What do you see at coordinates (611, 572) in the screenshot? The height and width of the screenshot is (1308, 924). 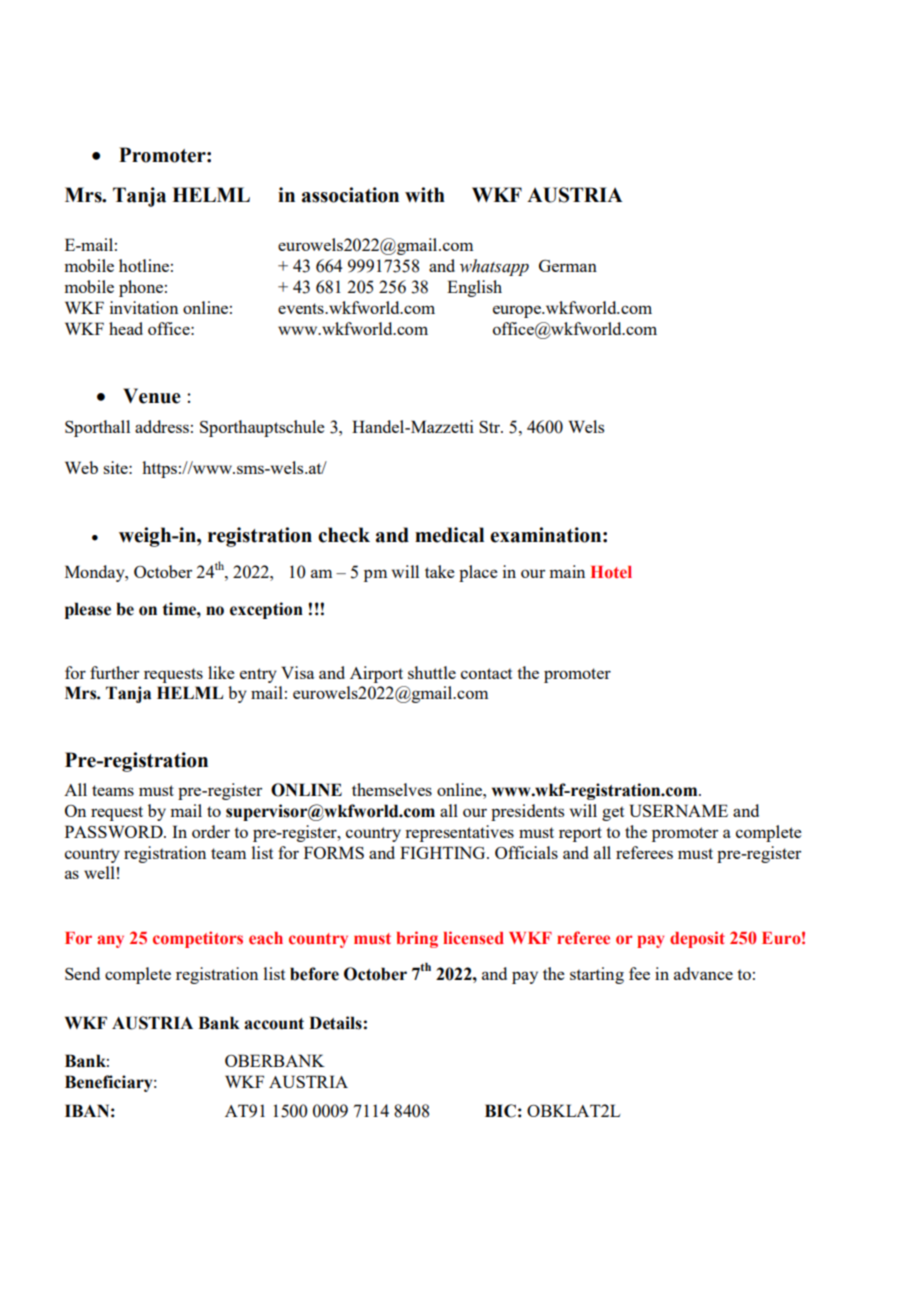 I see `Hotel` at bounding box center [611, 572].
